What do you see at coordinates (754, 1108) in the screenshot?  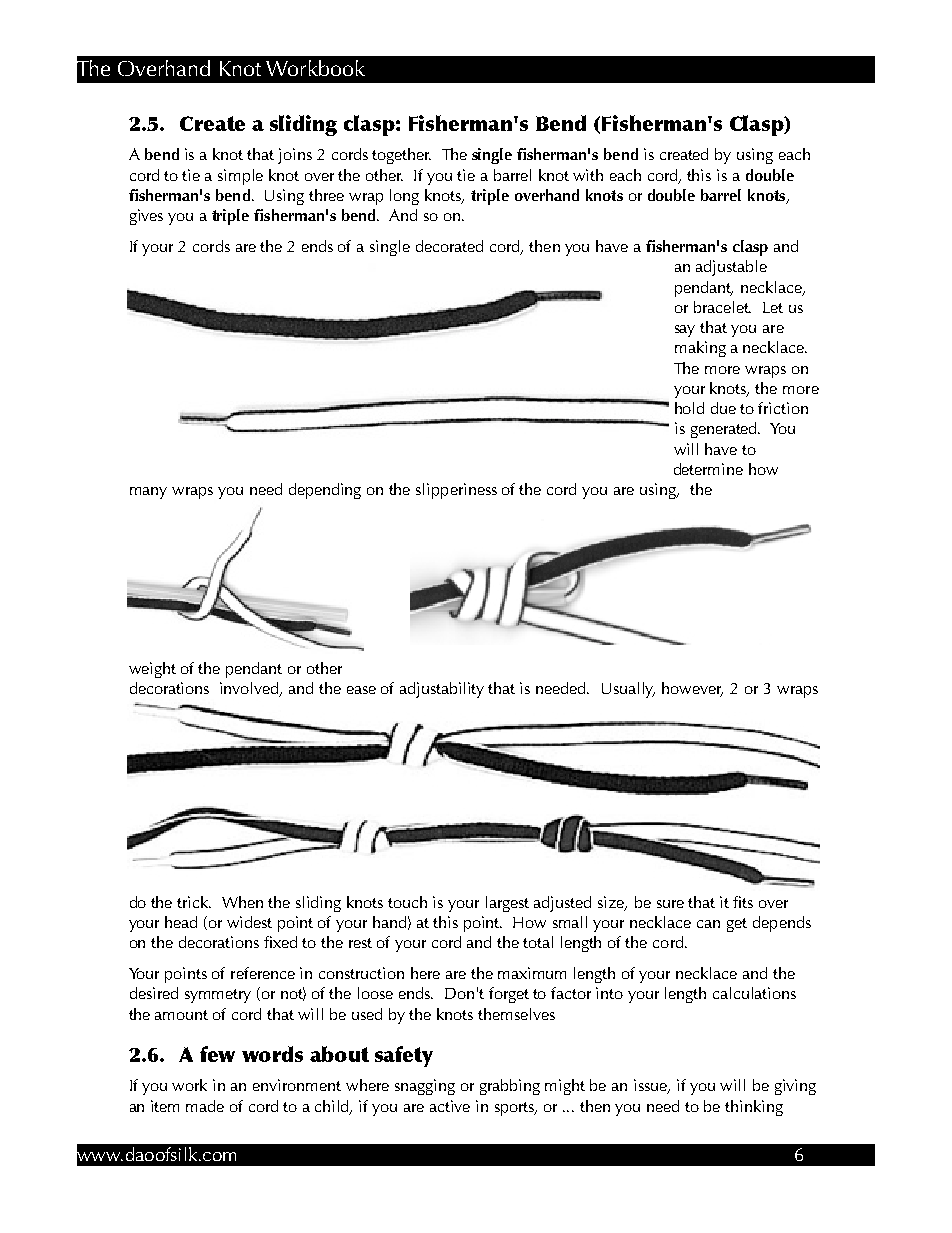 I see `thinking` at bounding box center [754, 1108].
